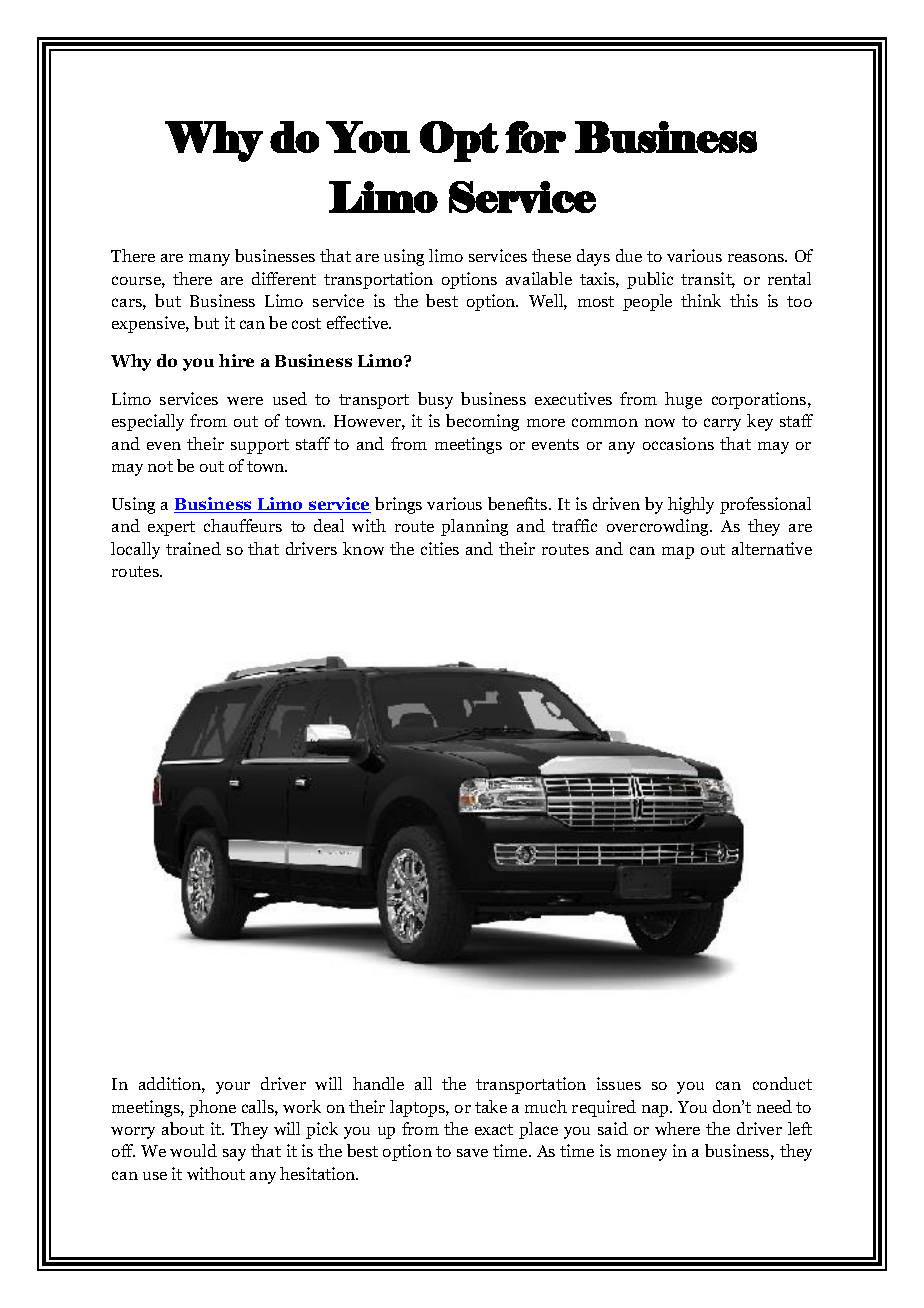 Image resolution: width=924 pixels, height=1308 pixels. I want to click on reasons, so click(757, 258).
